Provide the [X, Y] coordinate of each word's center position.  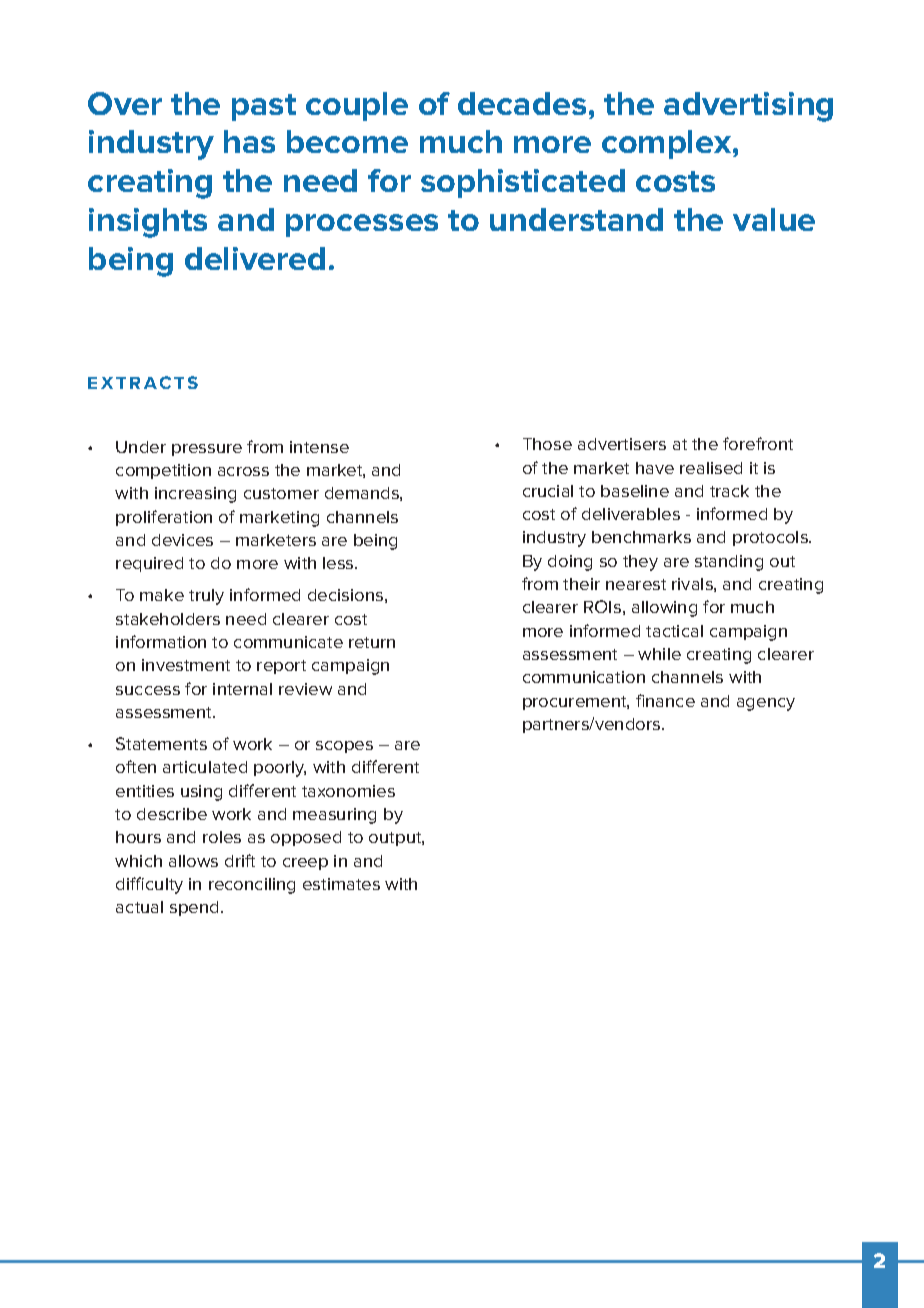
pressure [207, 450]
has [249, 141]
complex [668, 144]
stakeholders [168, 619]
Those [547, 444]
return [372, 642]
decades [522, 103]
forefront [758, 443]
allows [193, 861]
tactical [674, 631]
